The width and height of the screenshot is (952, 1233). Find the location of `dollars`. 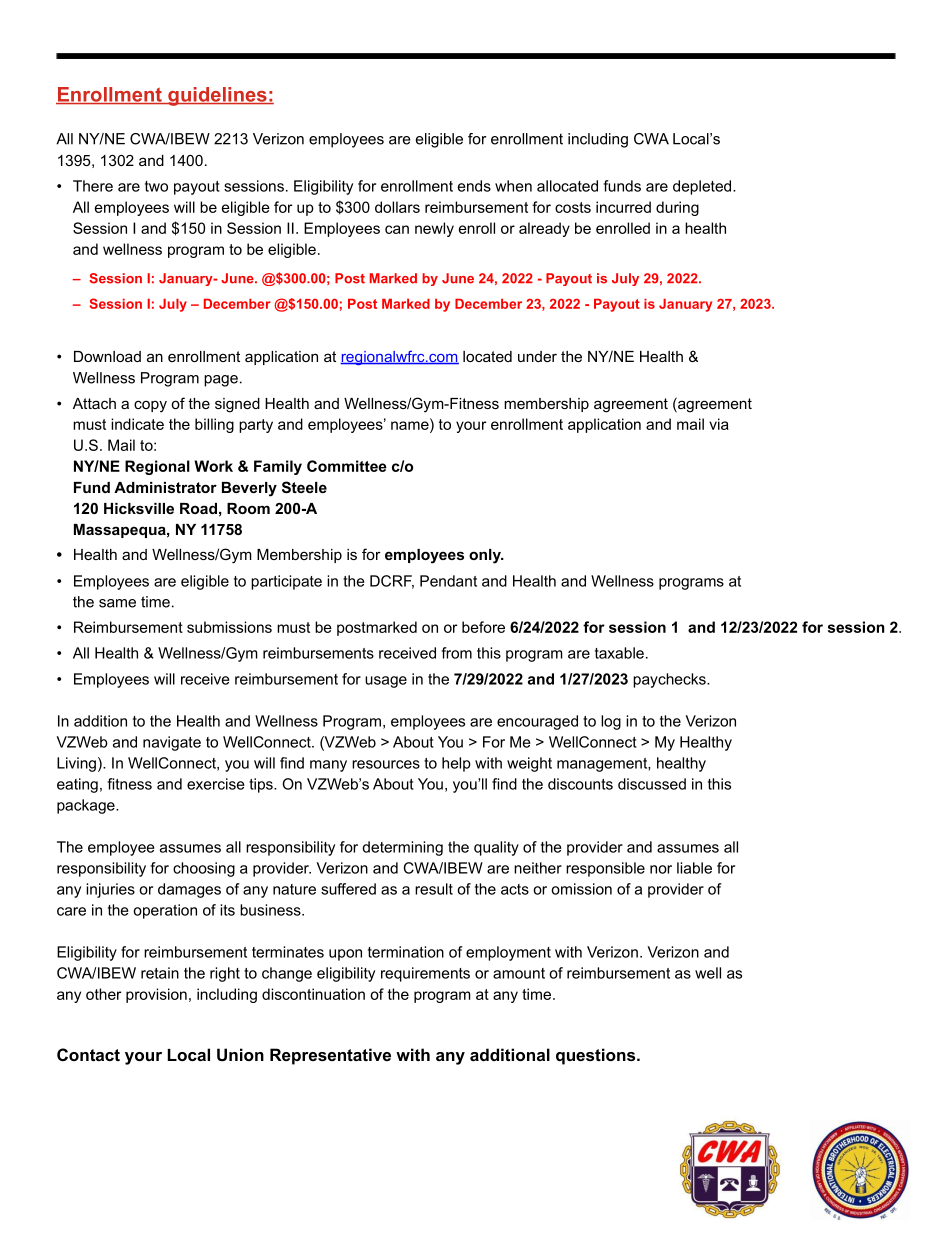

dollars is located at coordinates (397, 207).
